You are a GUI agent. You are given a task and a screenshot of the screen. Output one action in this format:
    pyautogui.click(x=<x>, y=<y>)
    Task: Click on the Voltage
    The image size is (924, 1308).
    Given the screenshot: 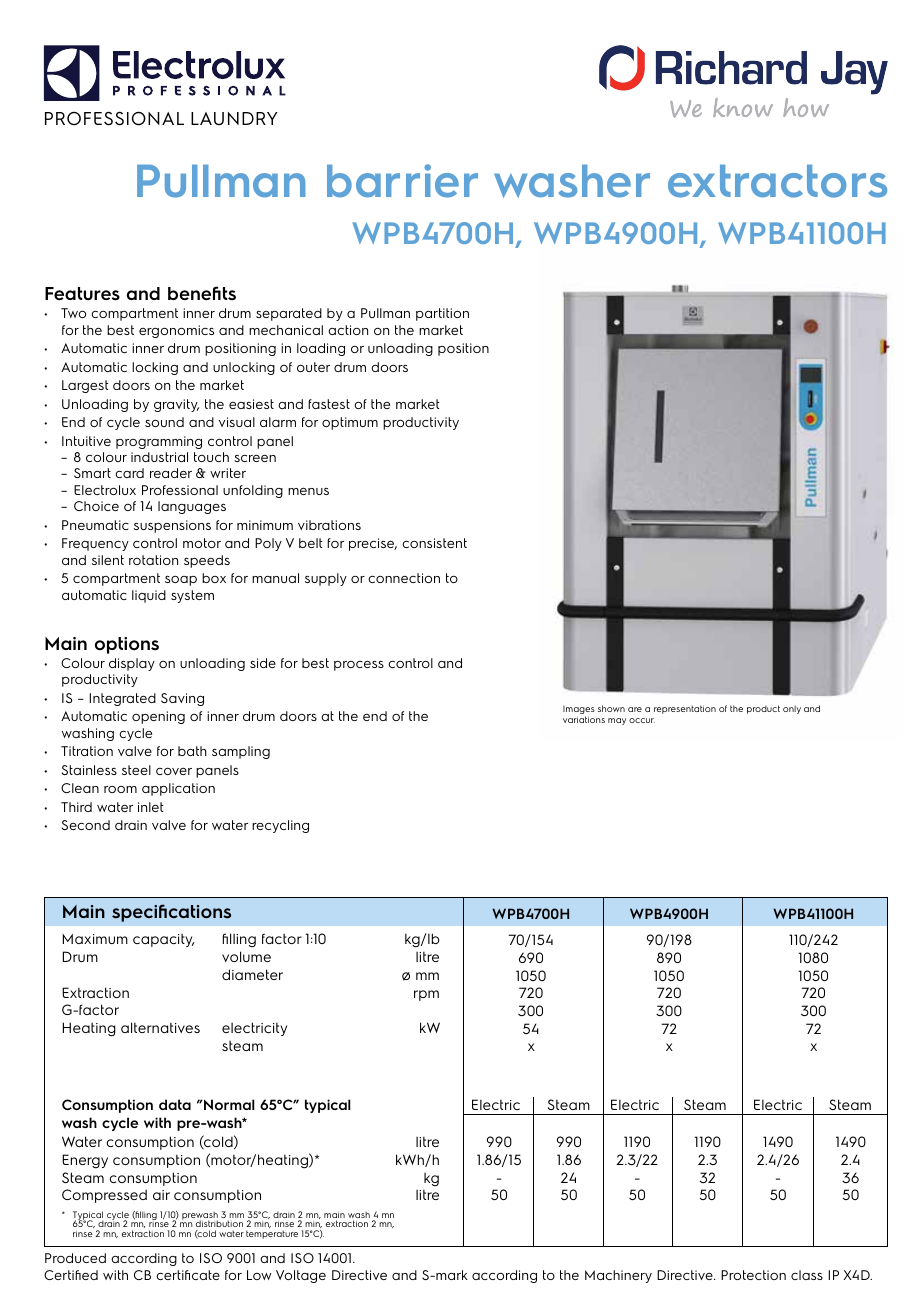 What is the action you would take?
    pyautogui.click(x=301, y=1276)
